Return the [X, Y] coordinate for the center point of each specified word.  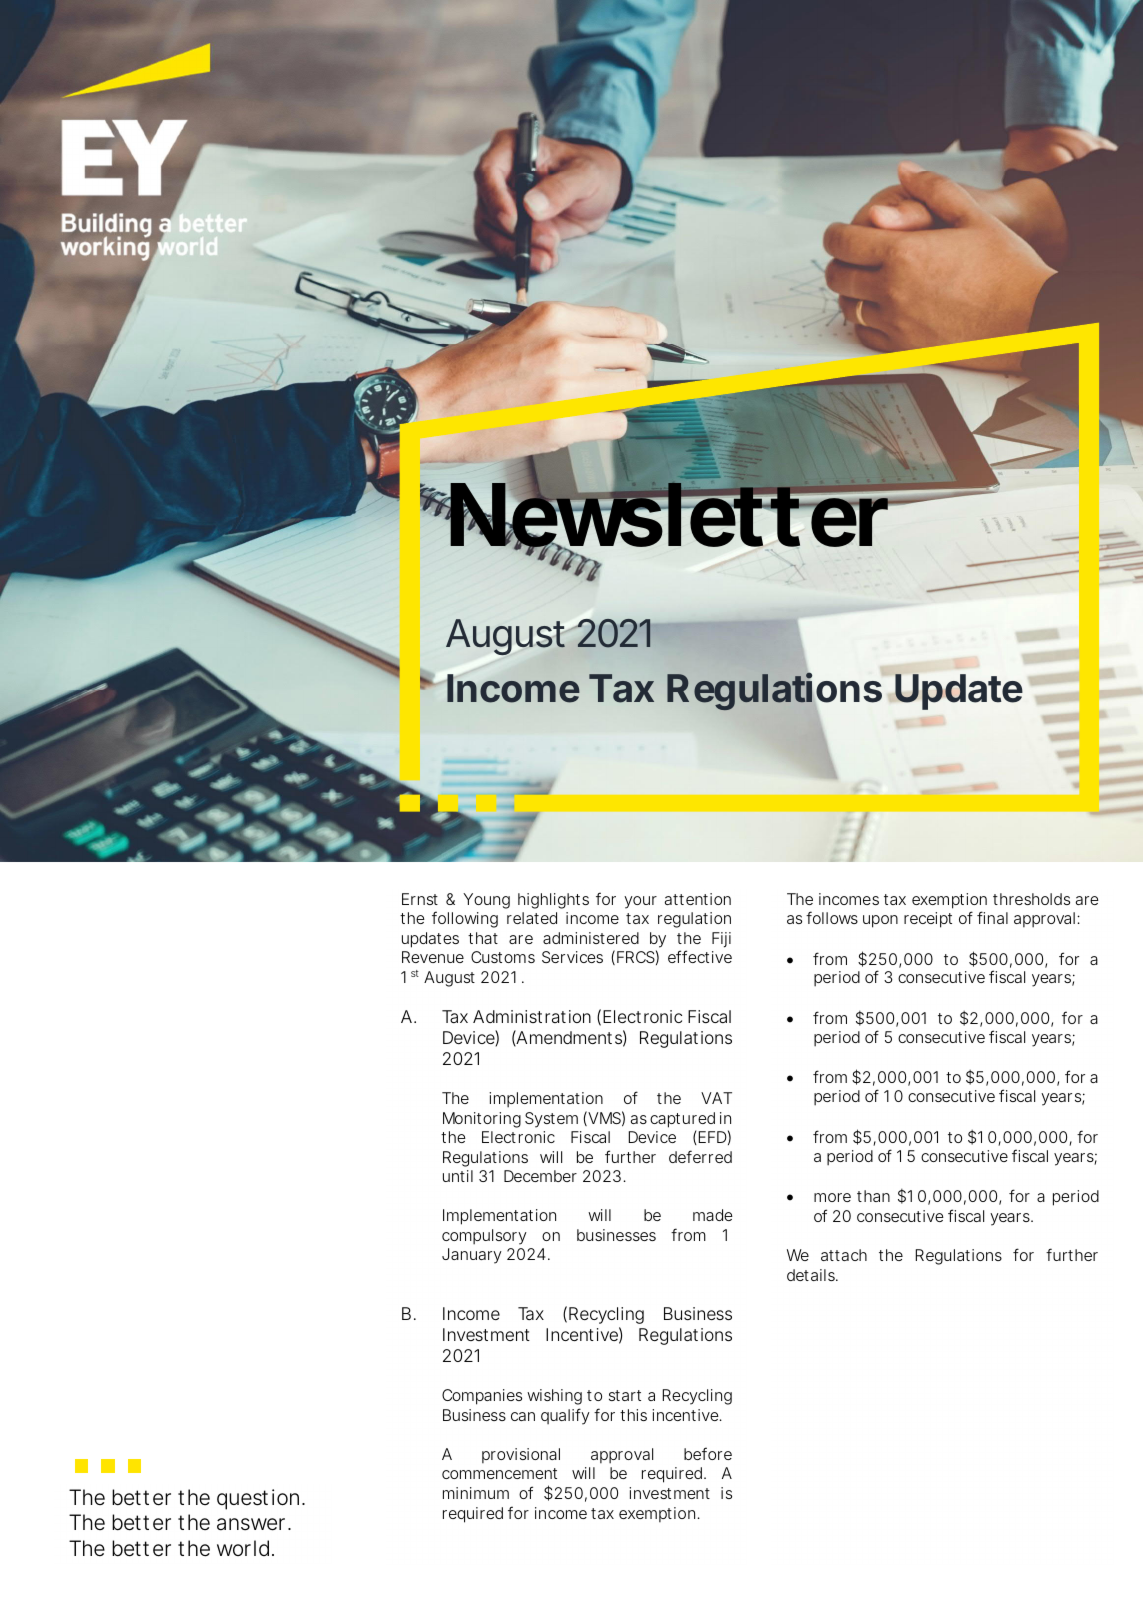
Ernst [420, 899]
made [713, 1215]
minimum [476, 1493]
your [640, 902]
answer [253, 1524]
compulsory [484, 1237]
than [873, 1196]
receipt [928, 920]
